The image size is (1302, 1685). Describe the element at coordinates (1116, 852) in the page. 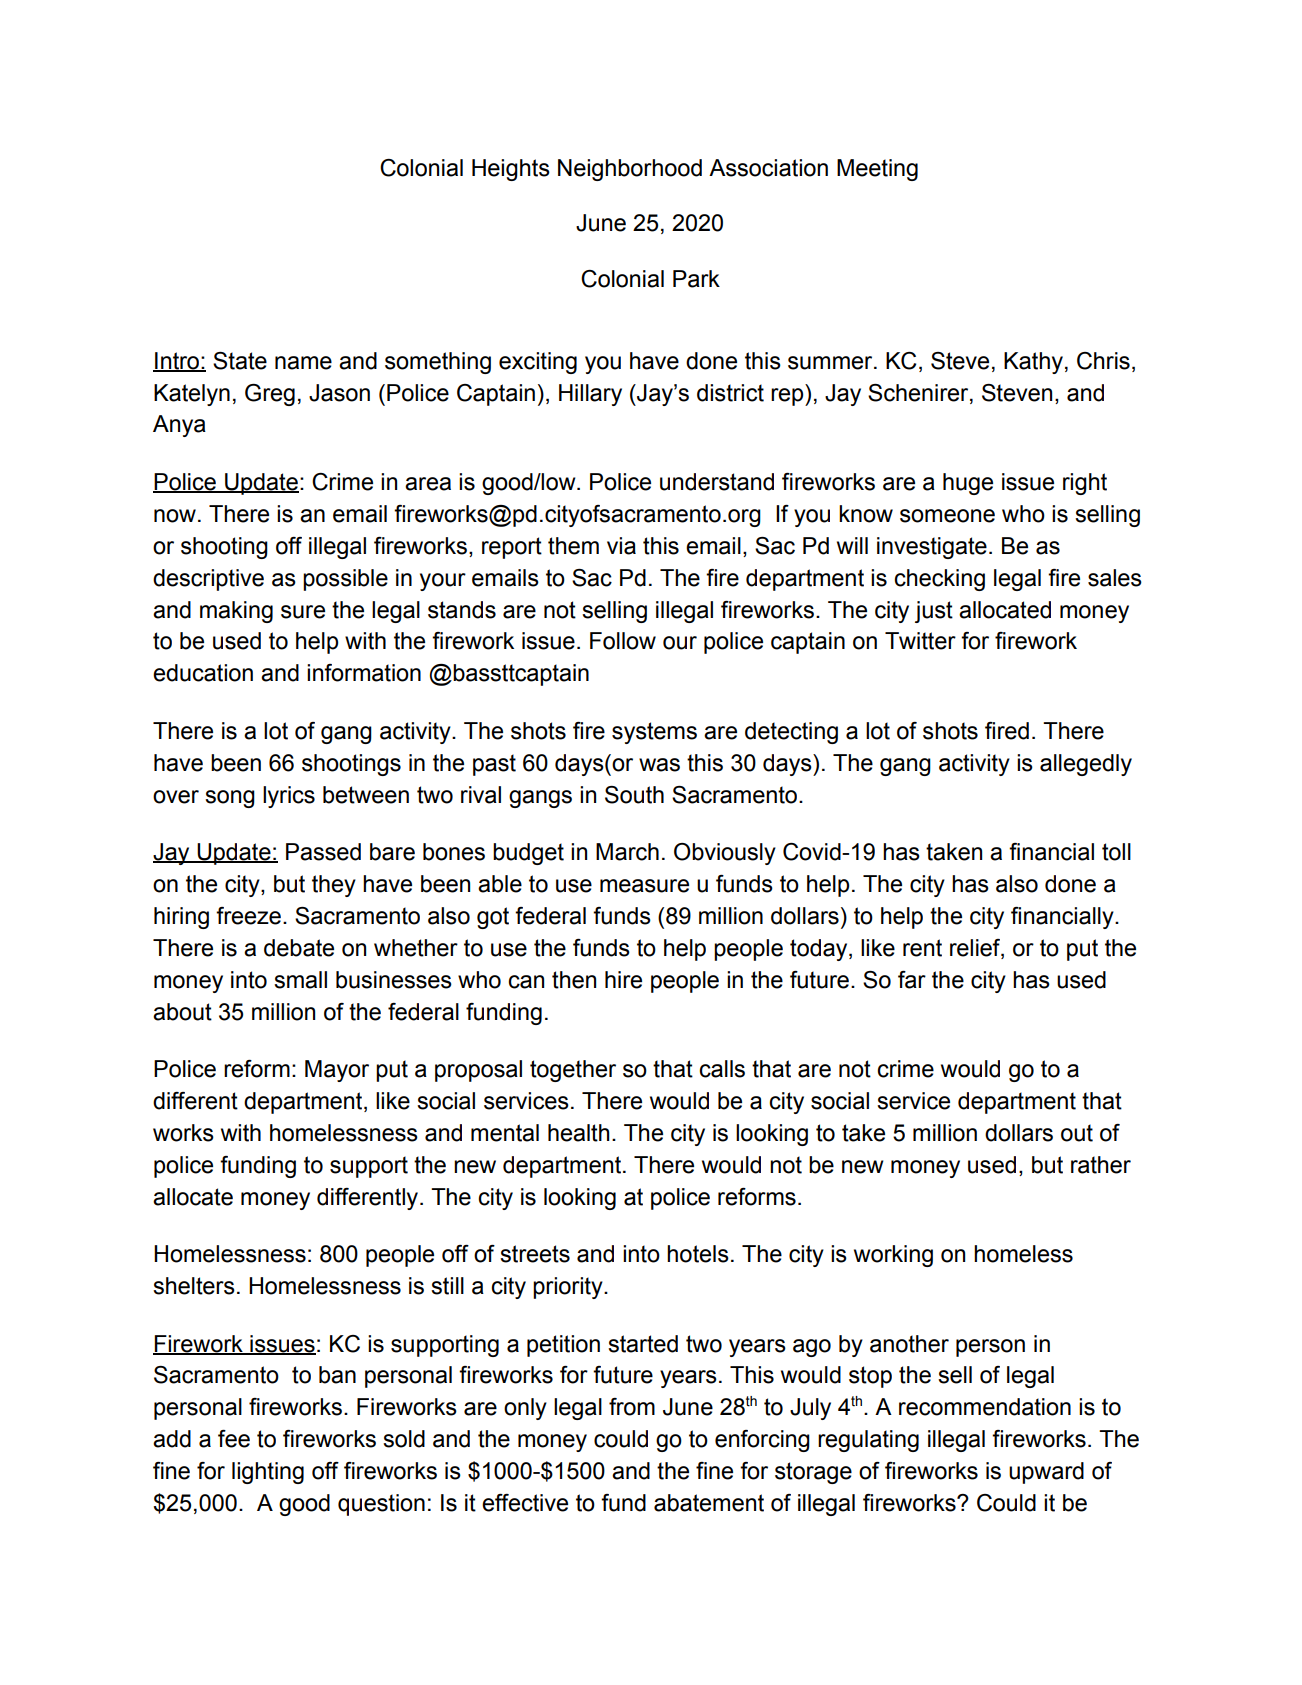

I see `toll` at that location.
